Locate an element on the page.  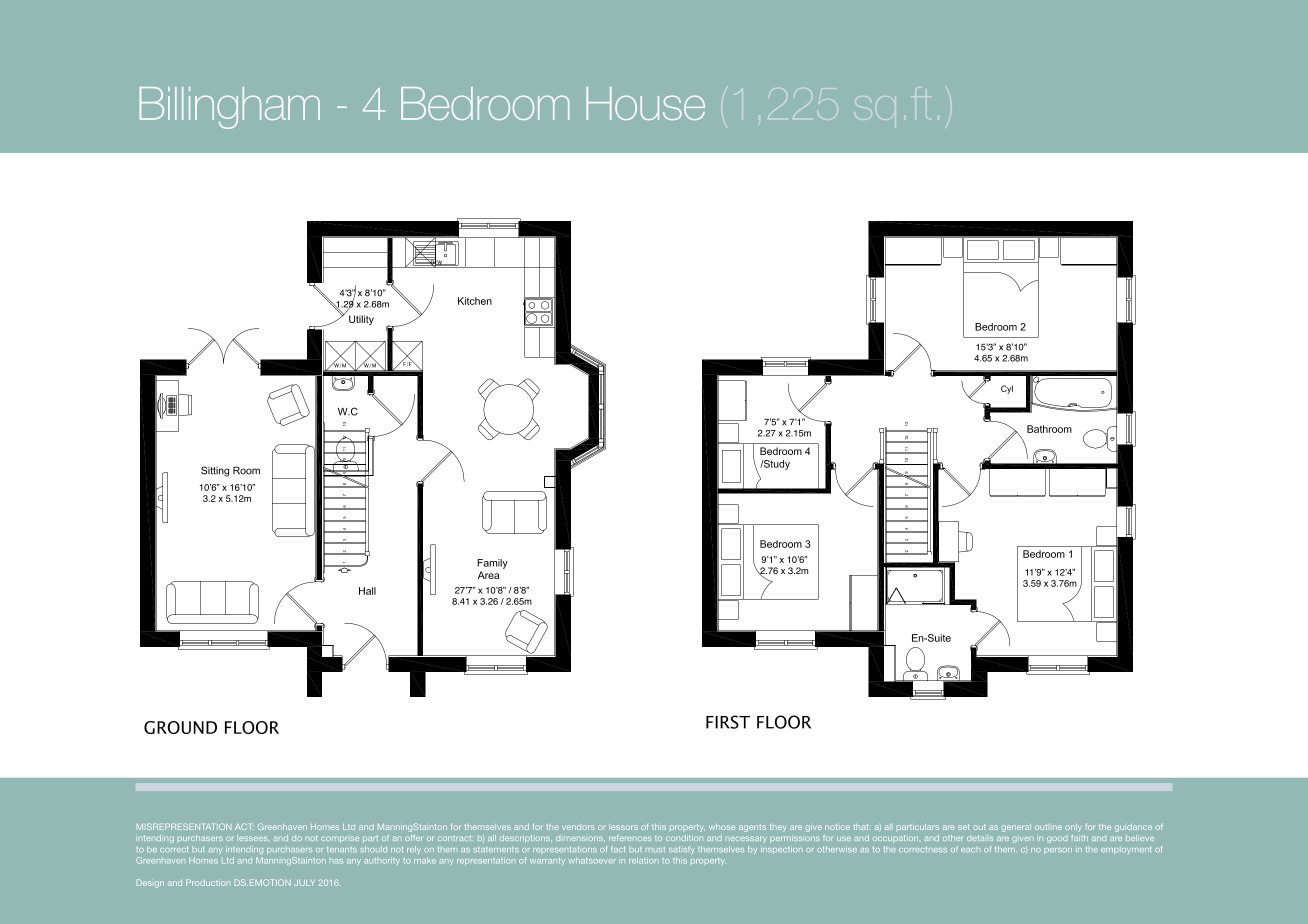
only is located at coordinates (1073, 828).
